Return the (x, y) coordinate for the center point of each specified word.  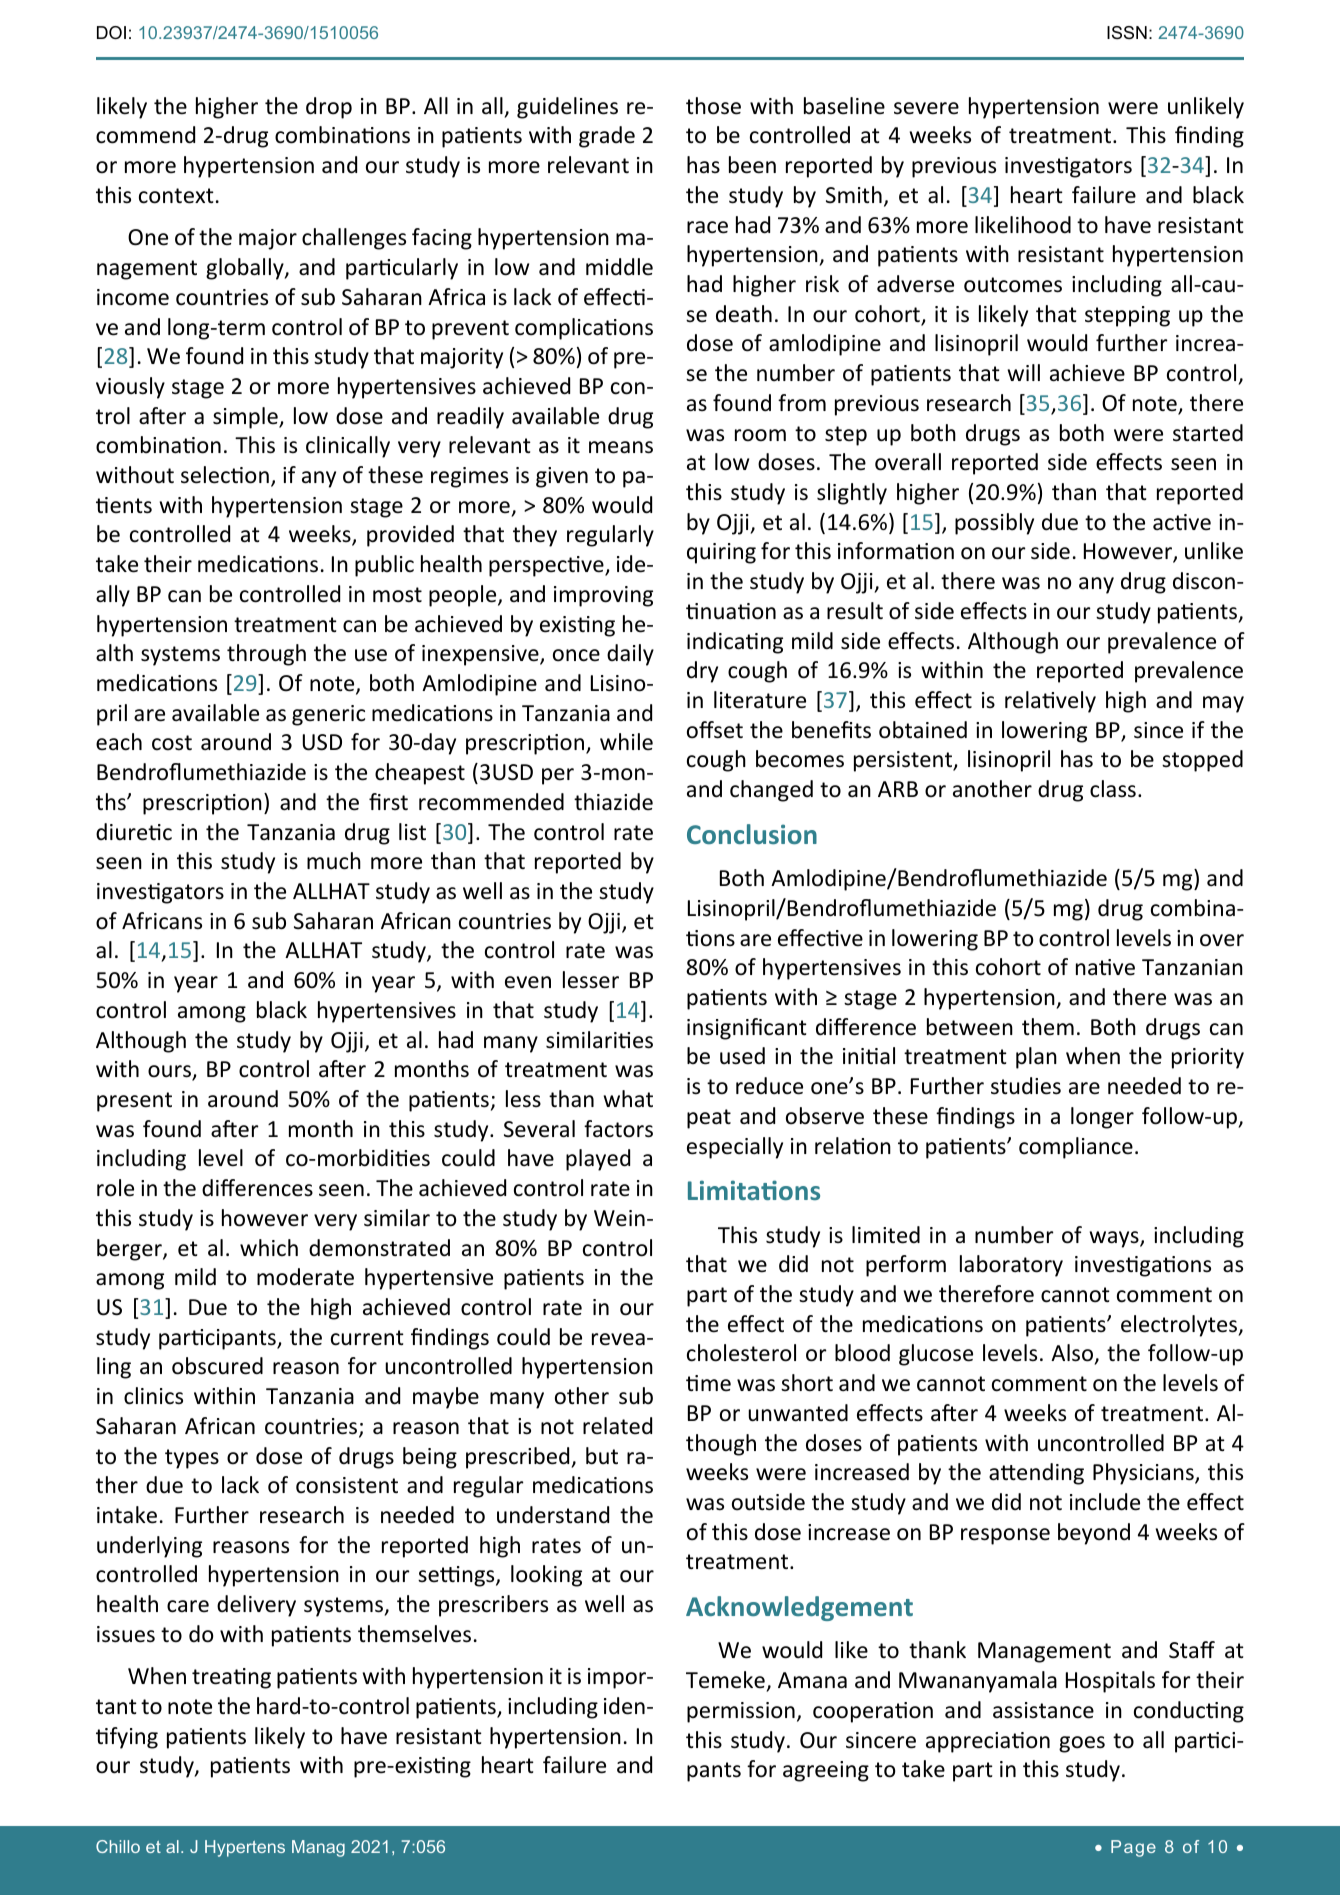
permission (741, 1712)
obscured (217, 1366)
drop (329, 108)
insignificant (747, 1029)
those (713, 106)
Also (1073, 1354)
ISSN (1127, 33)
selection (225, 475)
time (708, 1383)
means (621, 447)
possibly (994, 524)
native (1105, 967)
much (334, 861)
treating (231, 1678)
